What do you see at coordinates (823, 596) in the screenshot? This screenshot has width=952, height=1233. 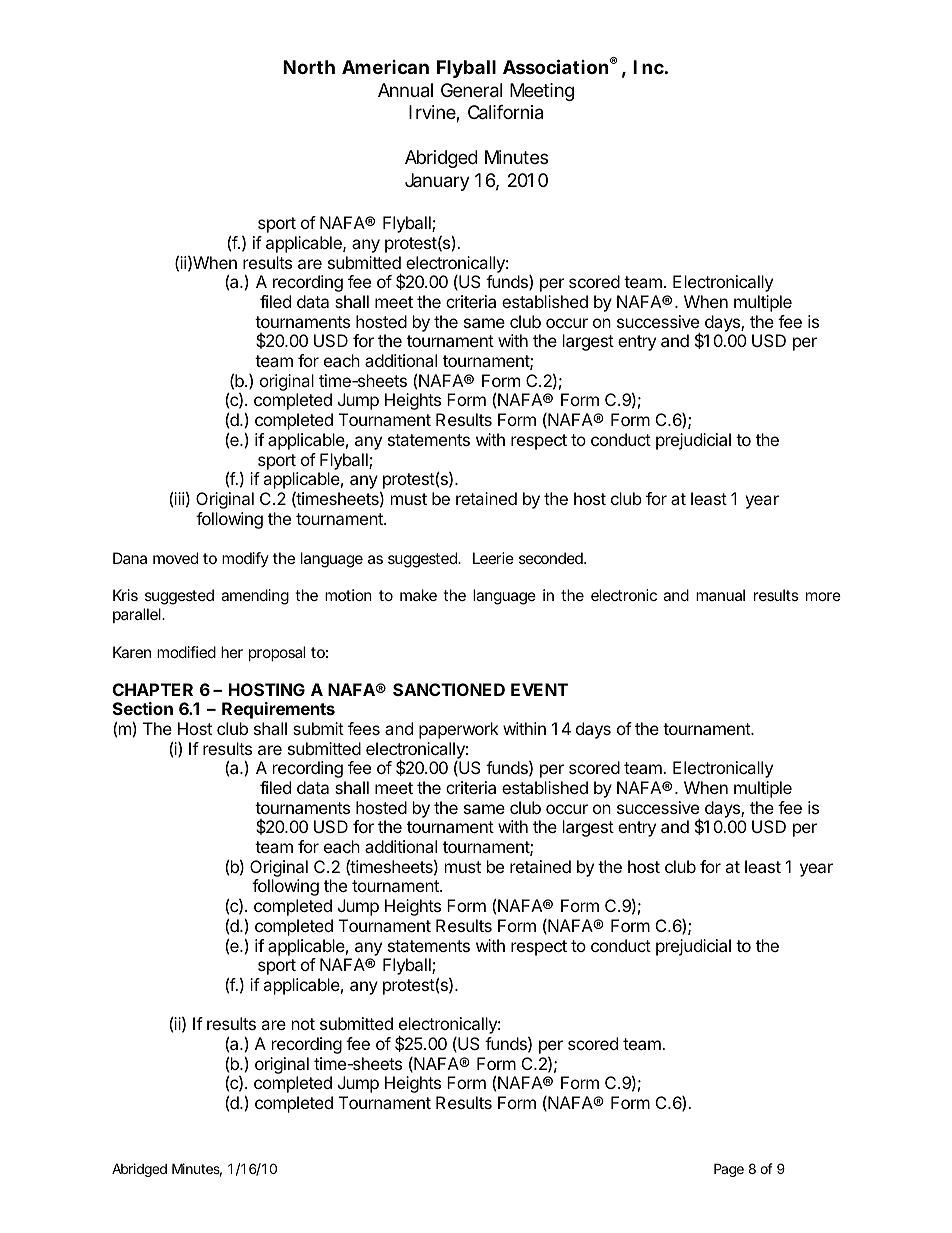 I see `more` at bounding box center [823, 596].
